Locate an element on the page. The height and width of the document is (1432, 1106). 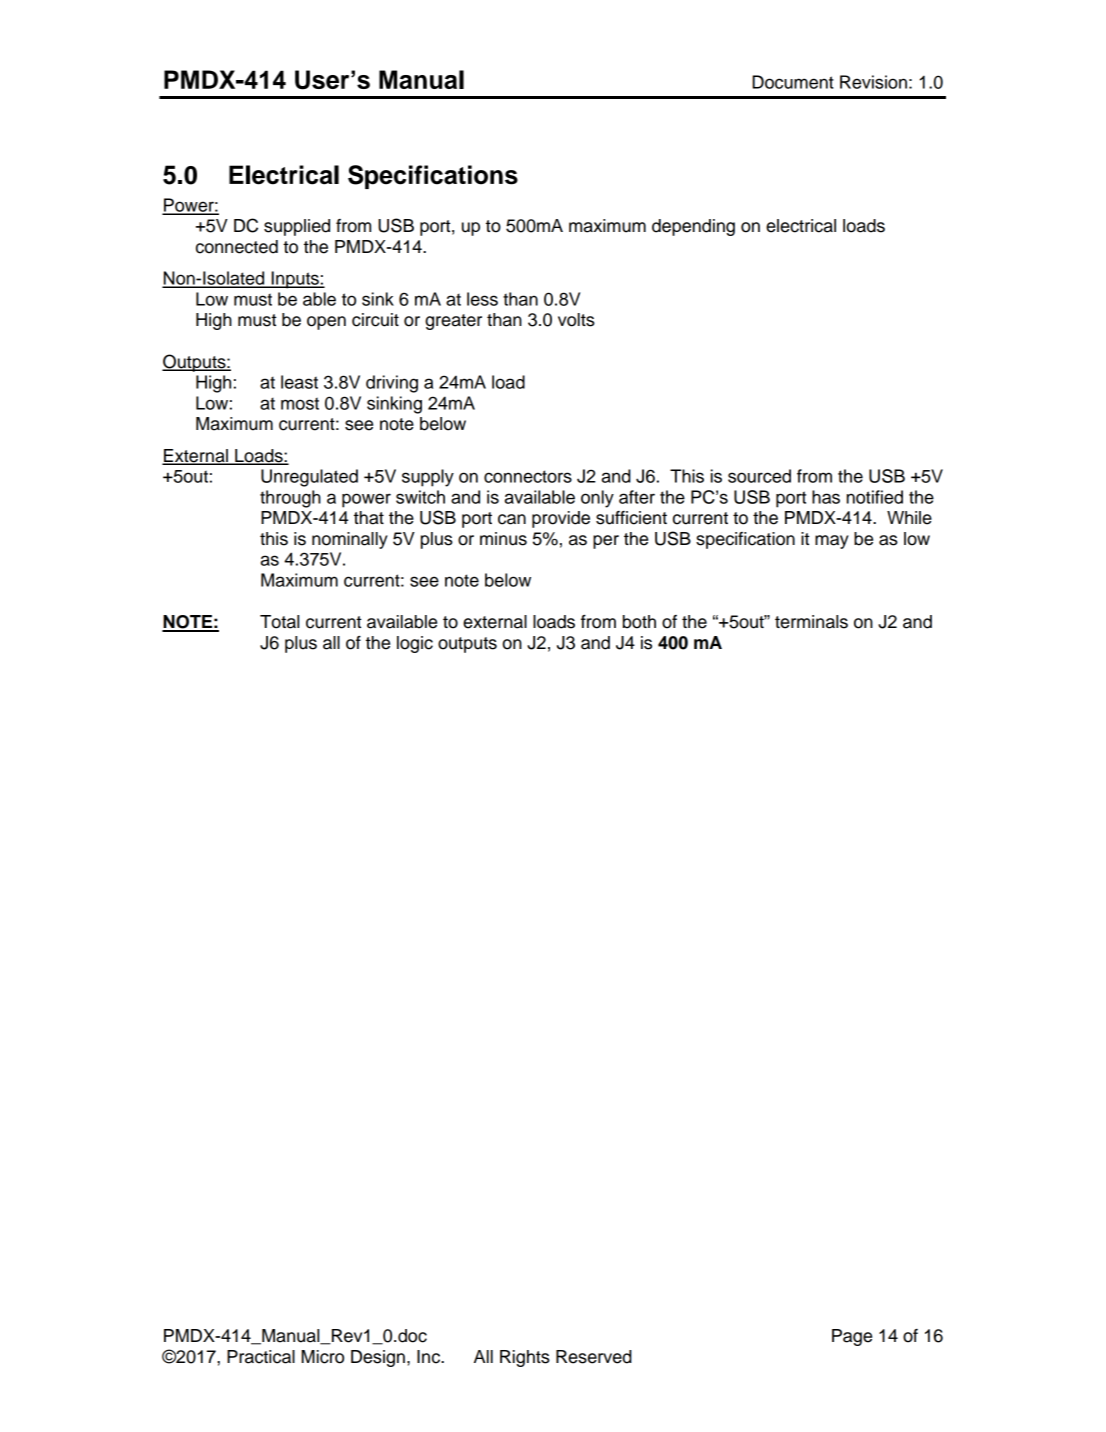
Page is located at coordinates (852, 1337).
